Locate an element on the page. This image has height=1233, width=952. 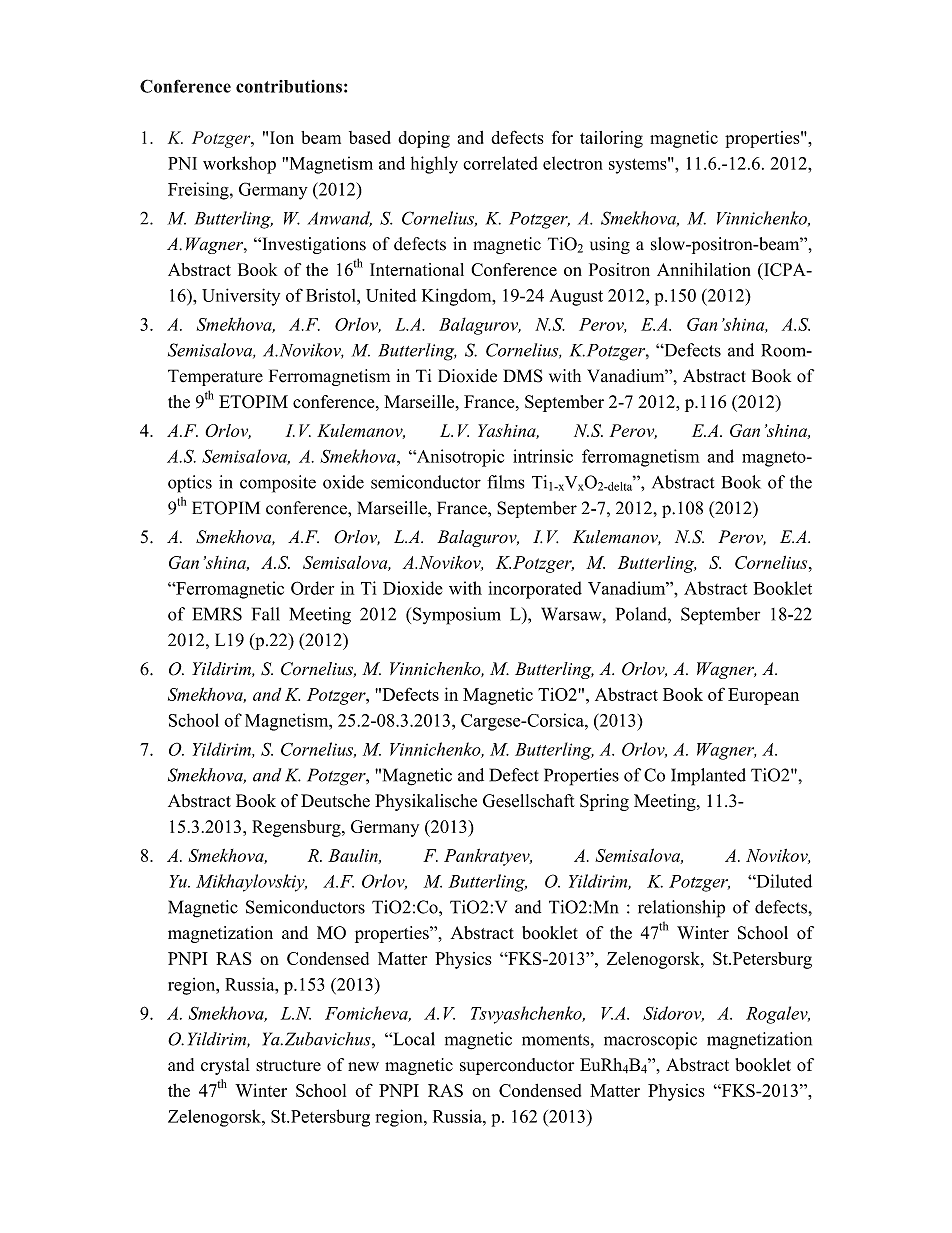
tailoring is located at coordinates (611, 139).
